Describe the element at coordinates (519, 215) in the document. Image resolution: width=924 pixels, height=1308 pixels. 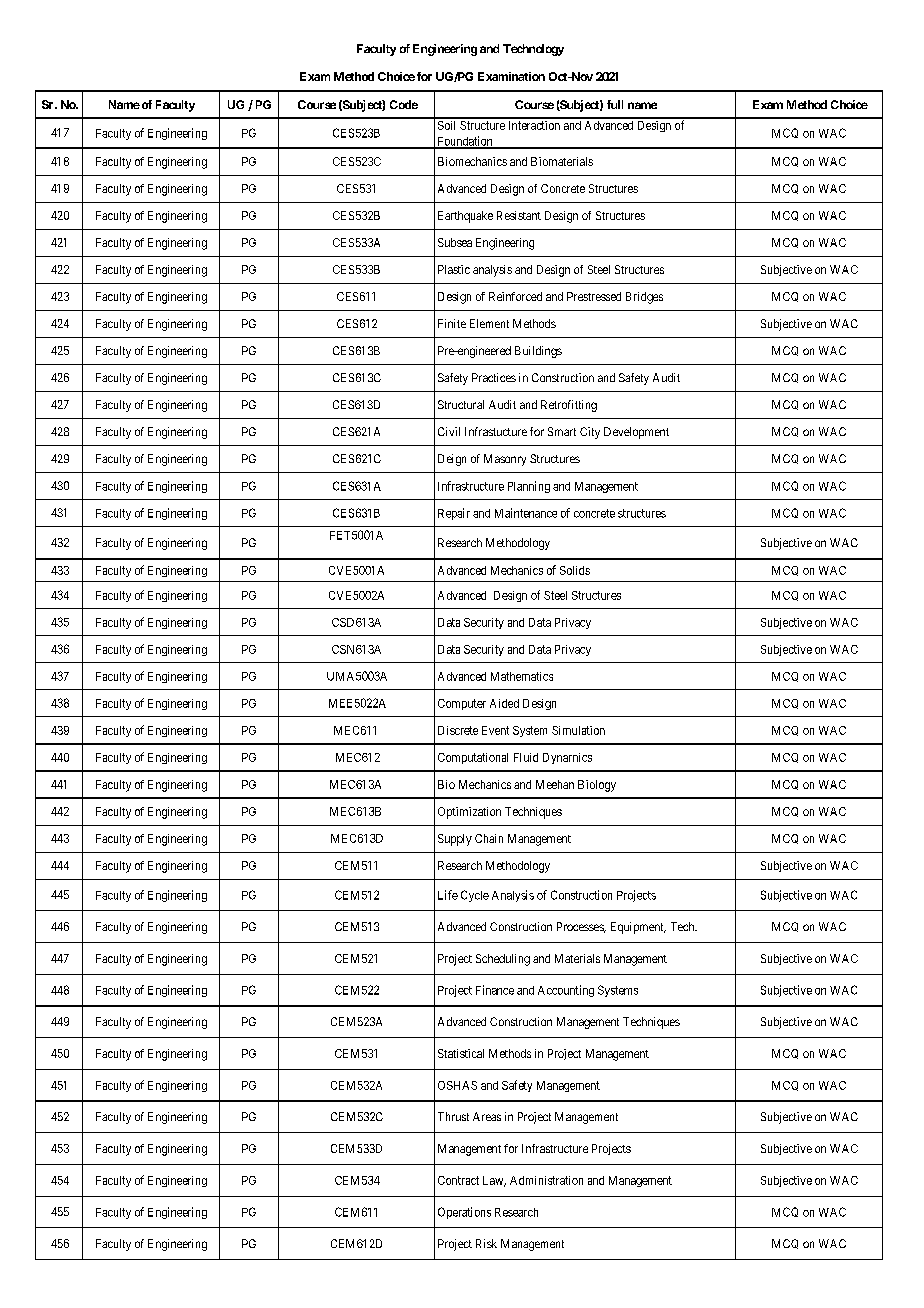
I see `Resistant` at that location.
